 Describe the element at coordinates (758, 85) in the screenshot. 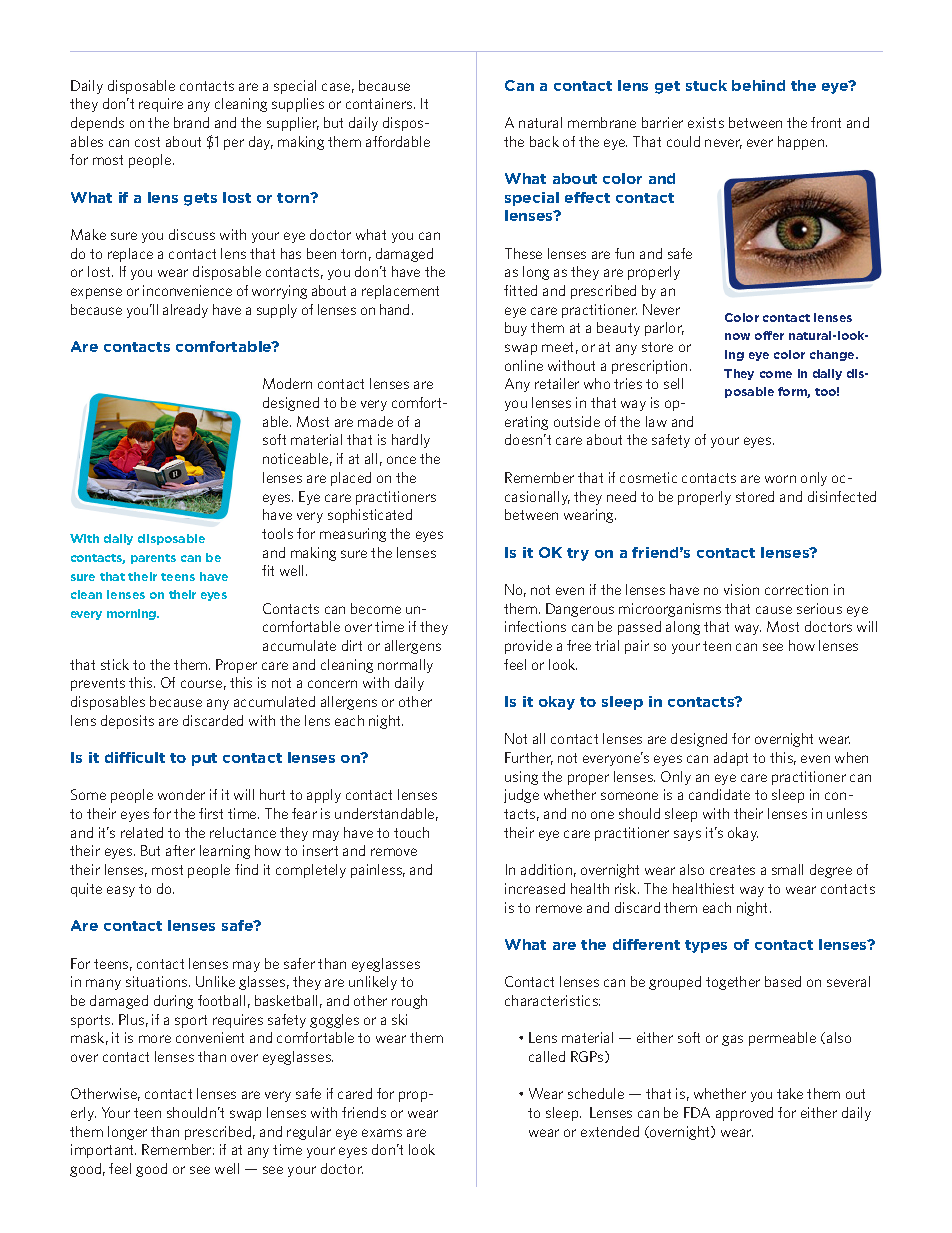

I see `behind` at that location.
